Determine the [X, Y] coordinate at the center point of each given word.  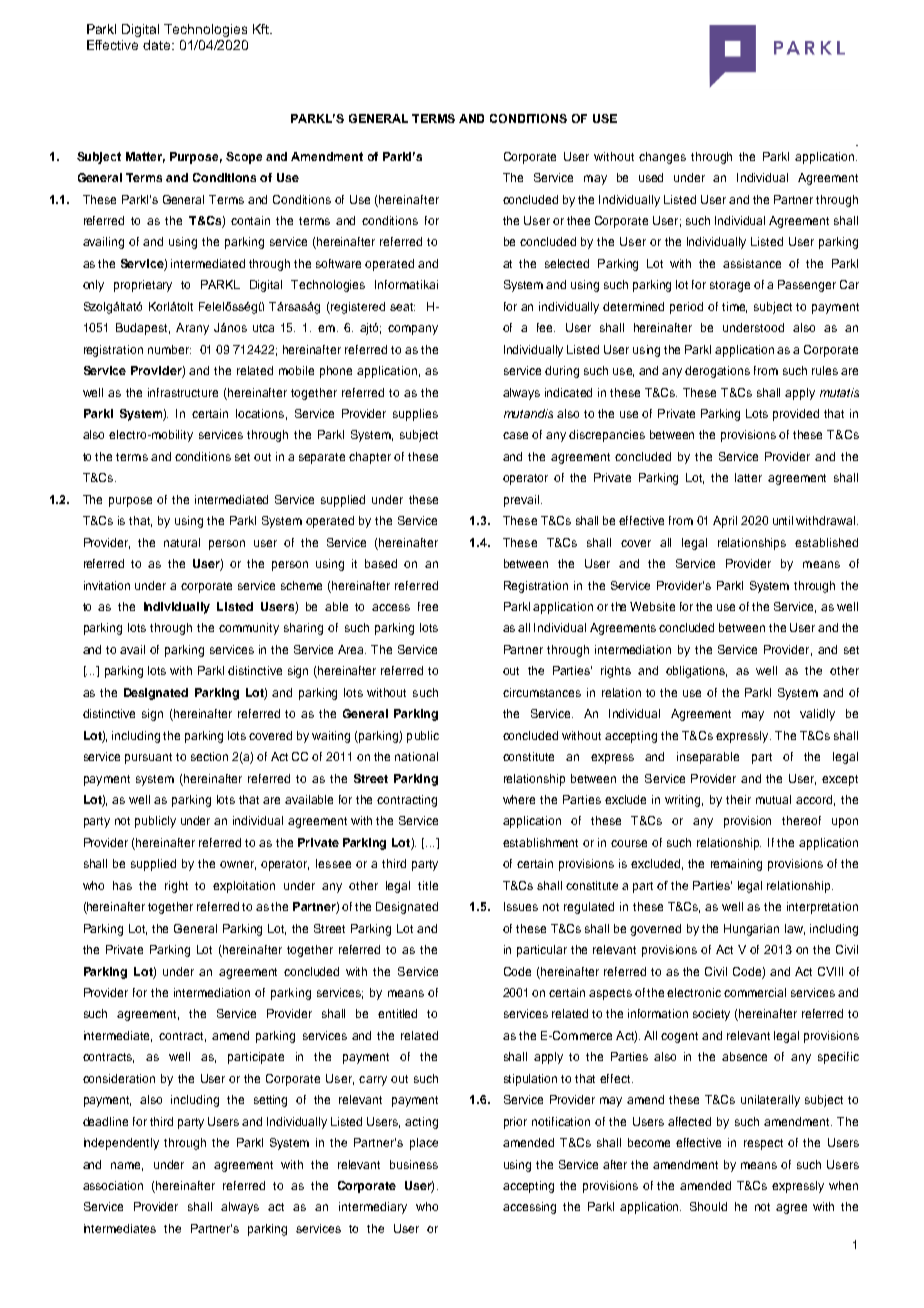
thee [578, 220]
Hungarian [751, 930]
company [413, 330]
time [734, 307]
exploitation [244, 887]
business [414, 1164]
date [158, 45]
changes [662, 158]
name [127, 1166]
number [169, 349]
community [249, 629]
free [428, 606]
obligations [696, 672]
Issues [521, 906]
